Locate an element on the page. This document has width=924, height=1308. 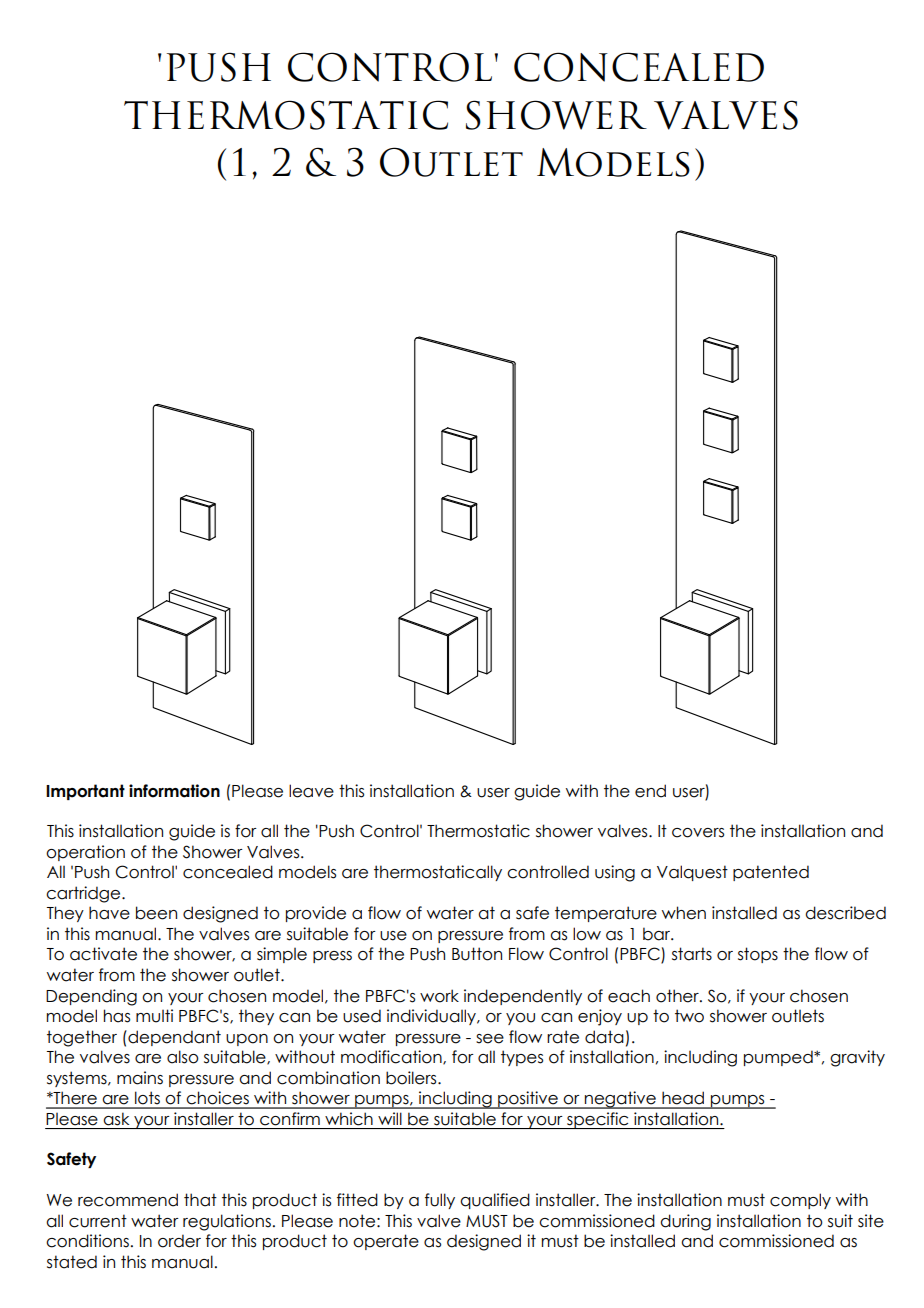
see is located at coordinates (490, 1039).
